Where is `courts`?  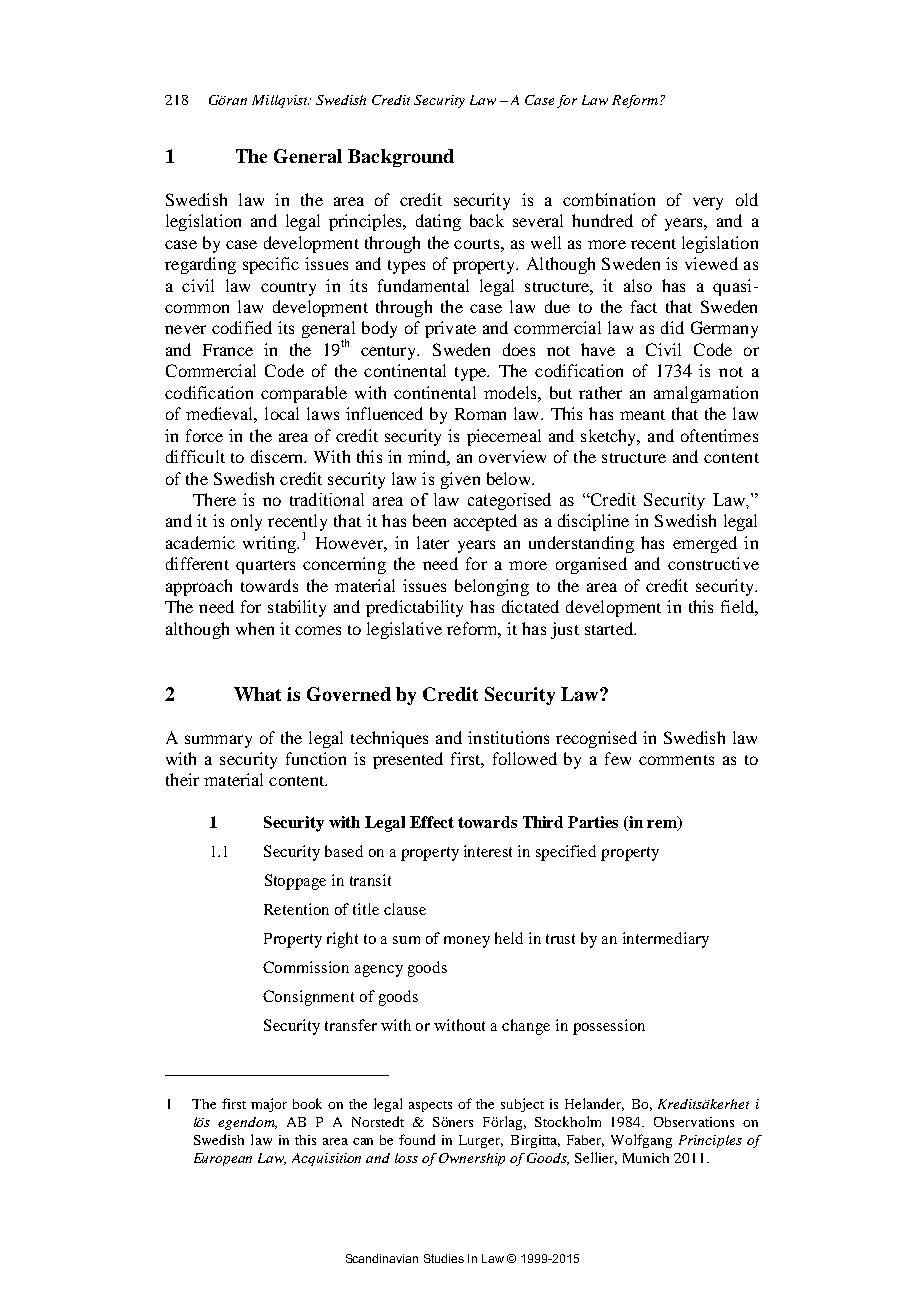 courts is located at coordinates (478, 244).
